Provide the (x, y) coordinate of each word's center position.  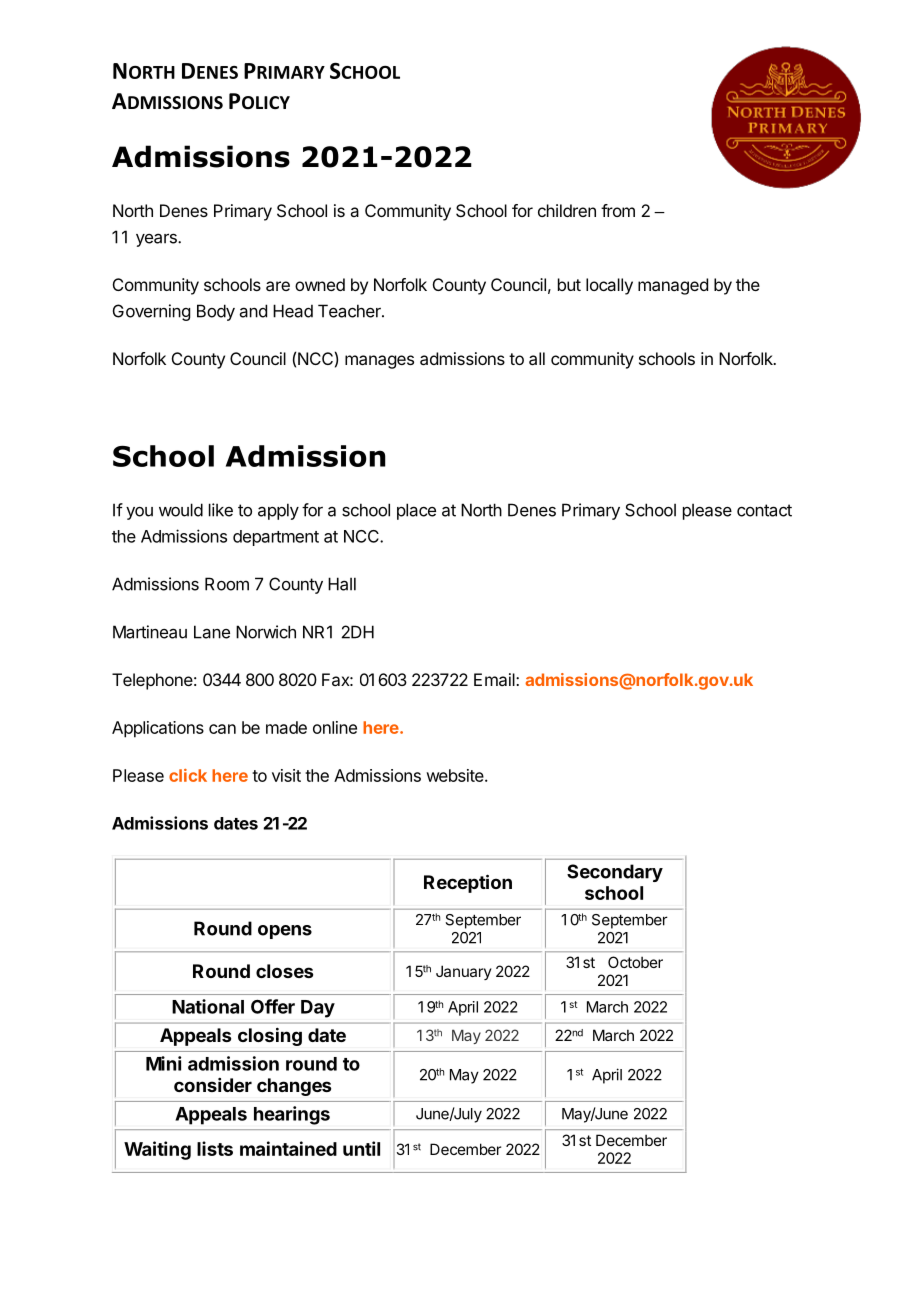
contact (764, 510)
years (157, 240)
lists (215, 1148)
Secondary (615, 873)
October (635, 962)
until (361, 1148)
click (188, 775)
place (416, 511)
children (567, 210)
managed (673, 286)
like (221, 510)
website (456, 775)
